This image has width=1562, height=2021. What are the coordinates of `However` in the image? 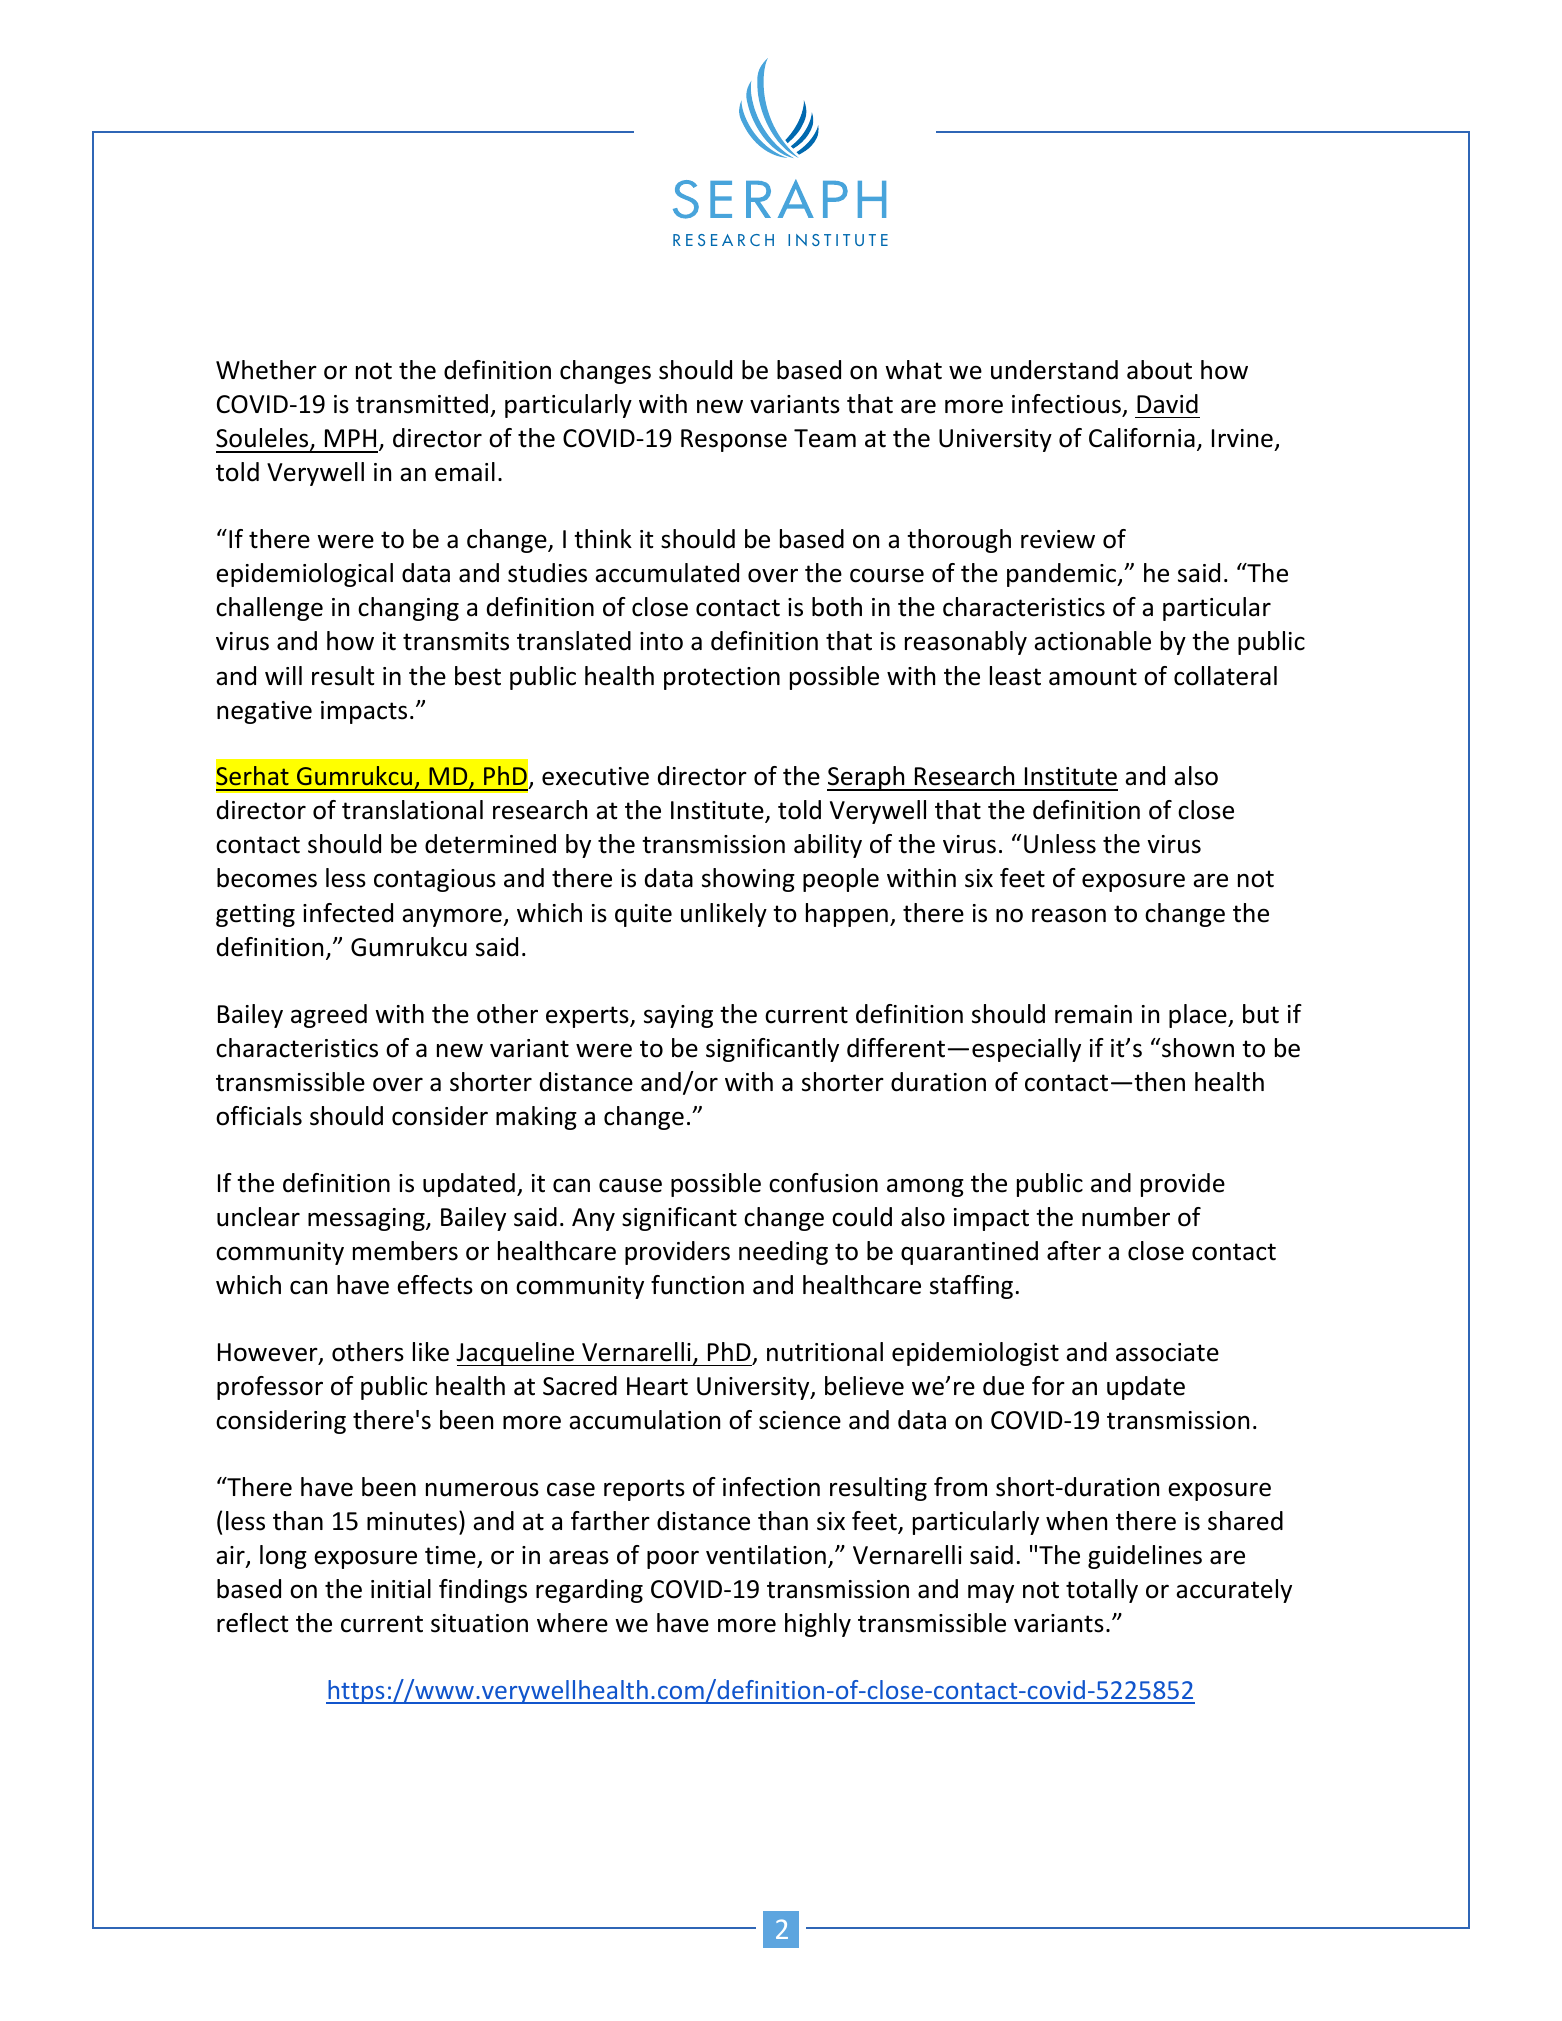 It's located at (269, 1353).
